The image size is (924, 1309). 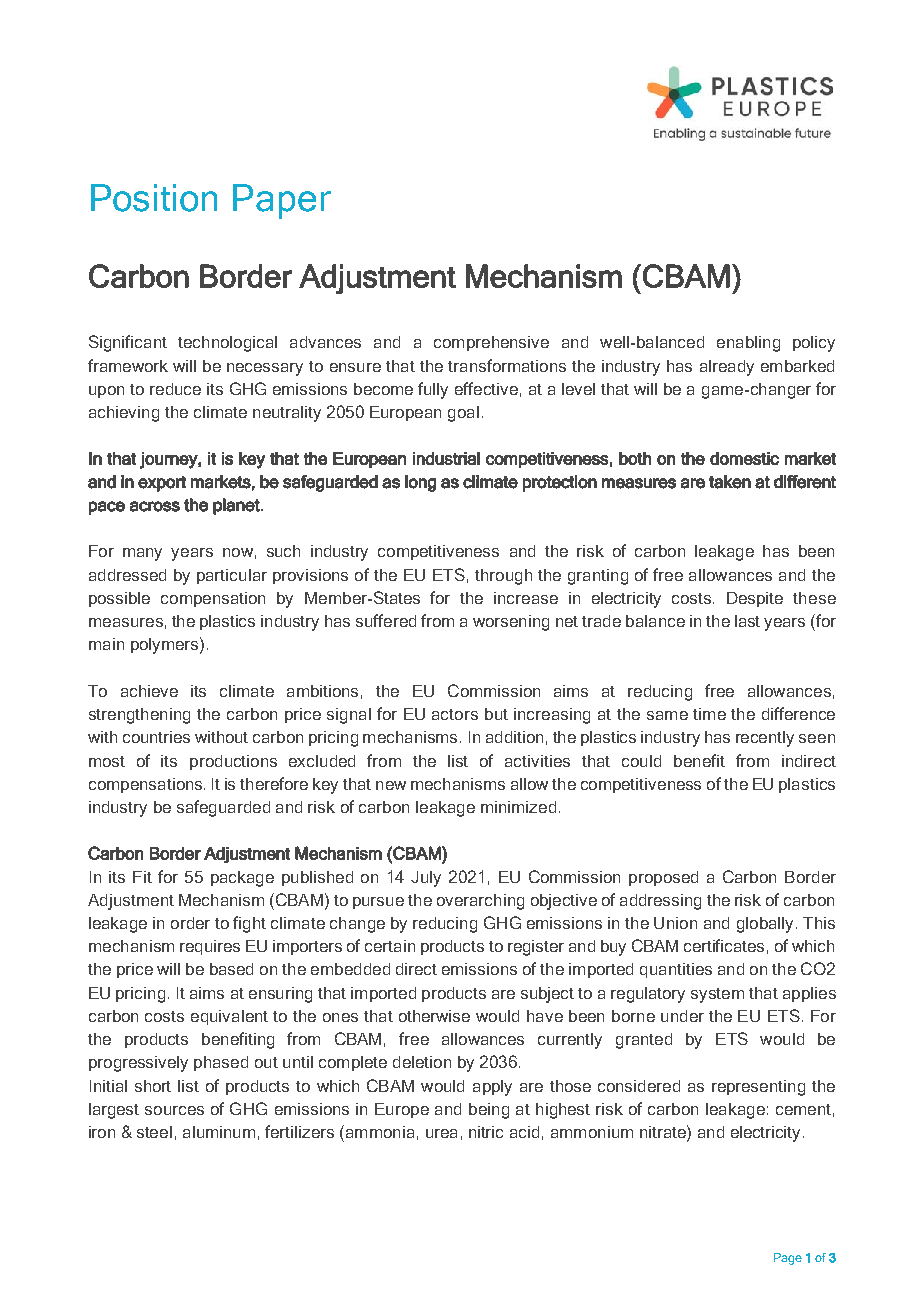 What do you see at coordinates (142, 554) in the document?
I see `many` at bounding box center [142, 554].
